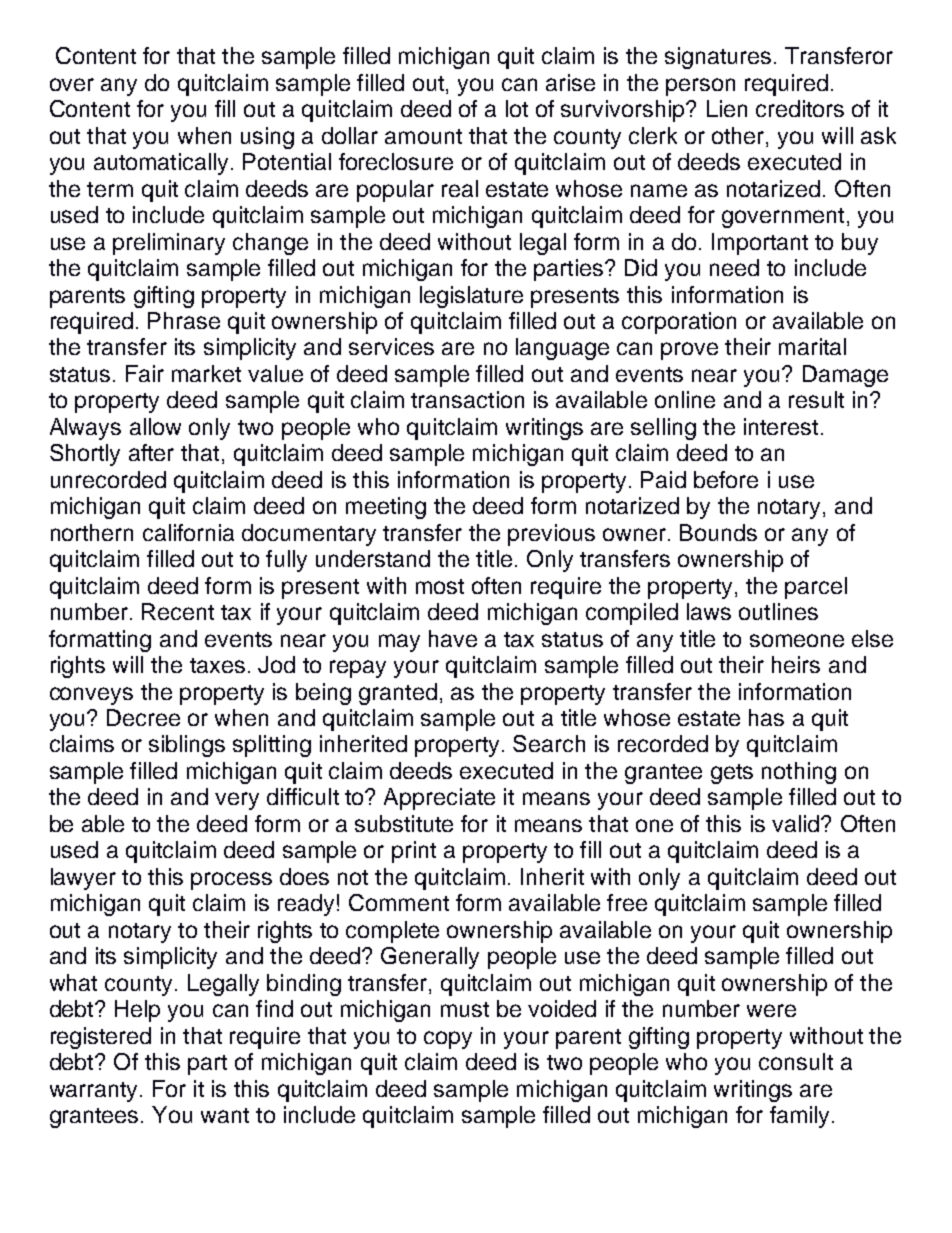  What do you see at coordinates (225, 1115) in the screenshot?
I see `want` at bounding box center [225, 1115].
